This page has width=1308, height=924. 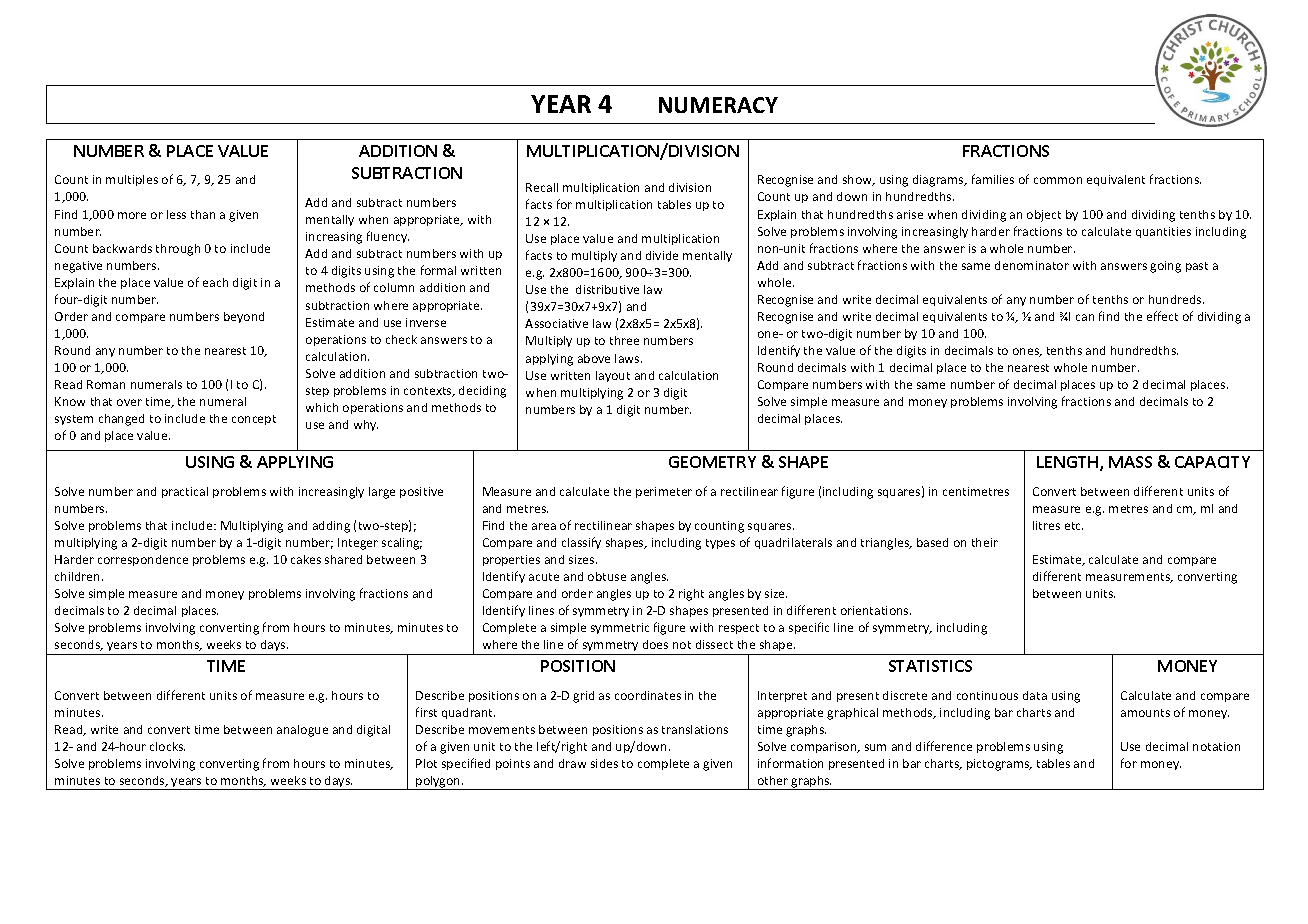 I want to click on perimeter, so click(x=664, y=492).
